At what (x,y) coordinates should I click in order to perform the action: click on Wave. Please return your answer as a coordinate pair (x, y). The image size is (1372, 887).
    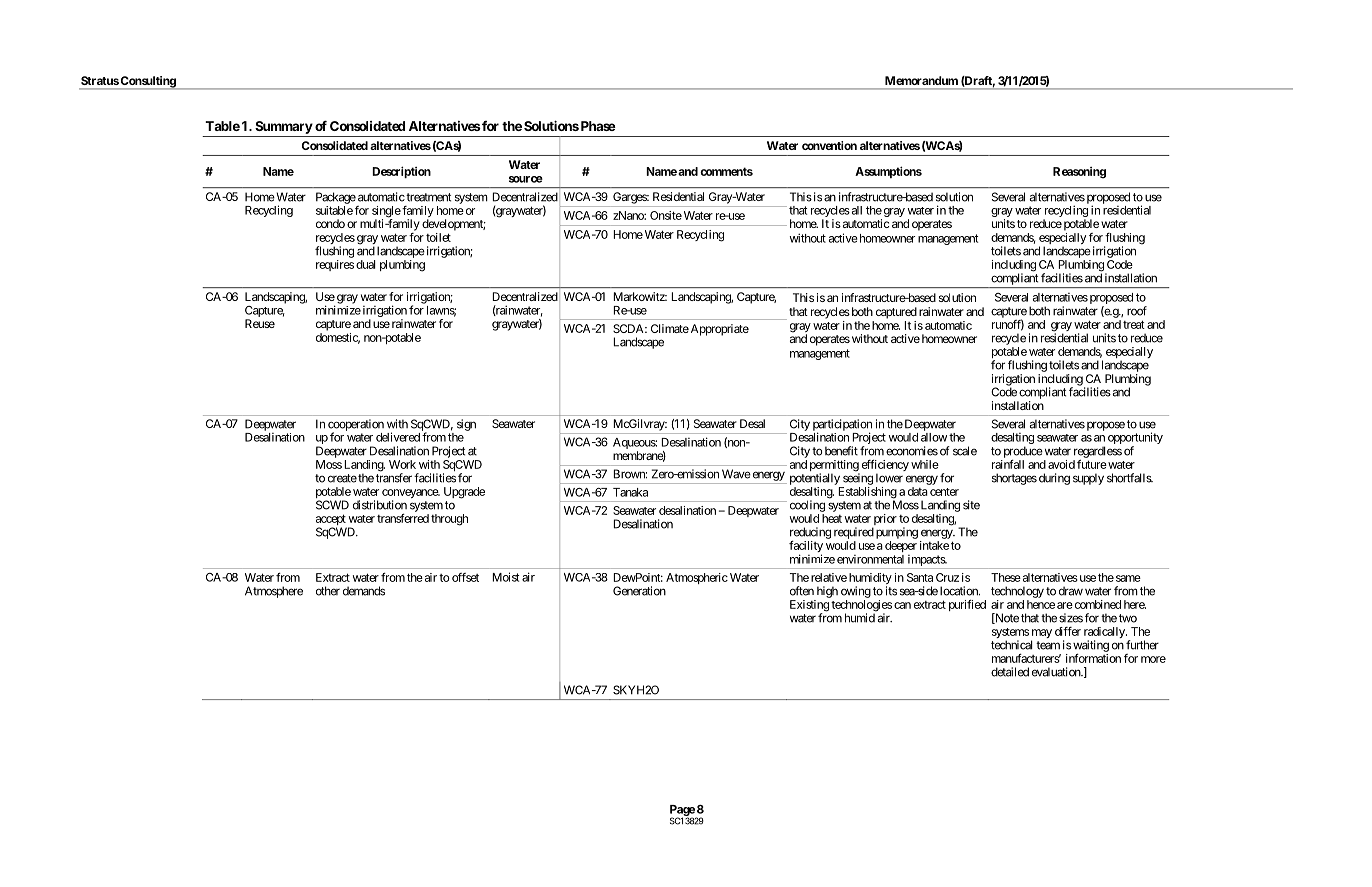
    Looking at the image, I should click on (736, 474).
